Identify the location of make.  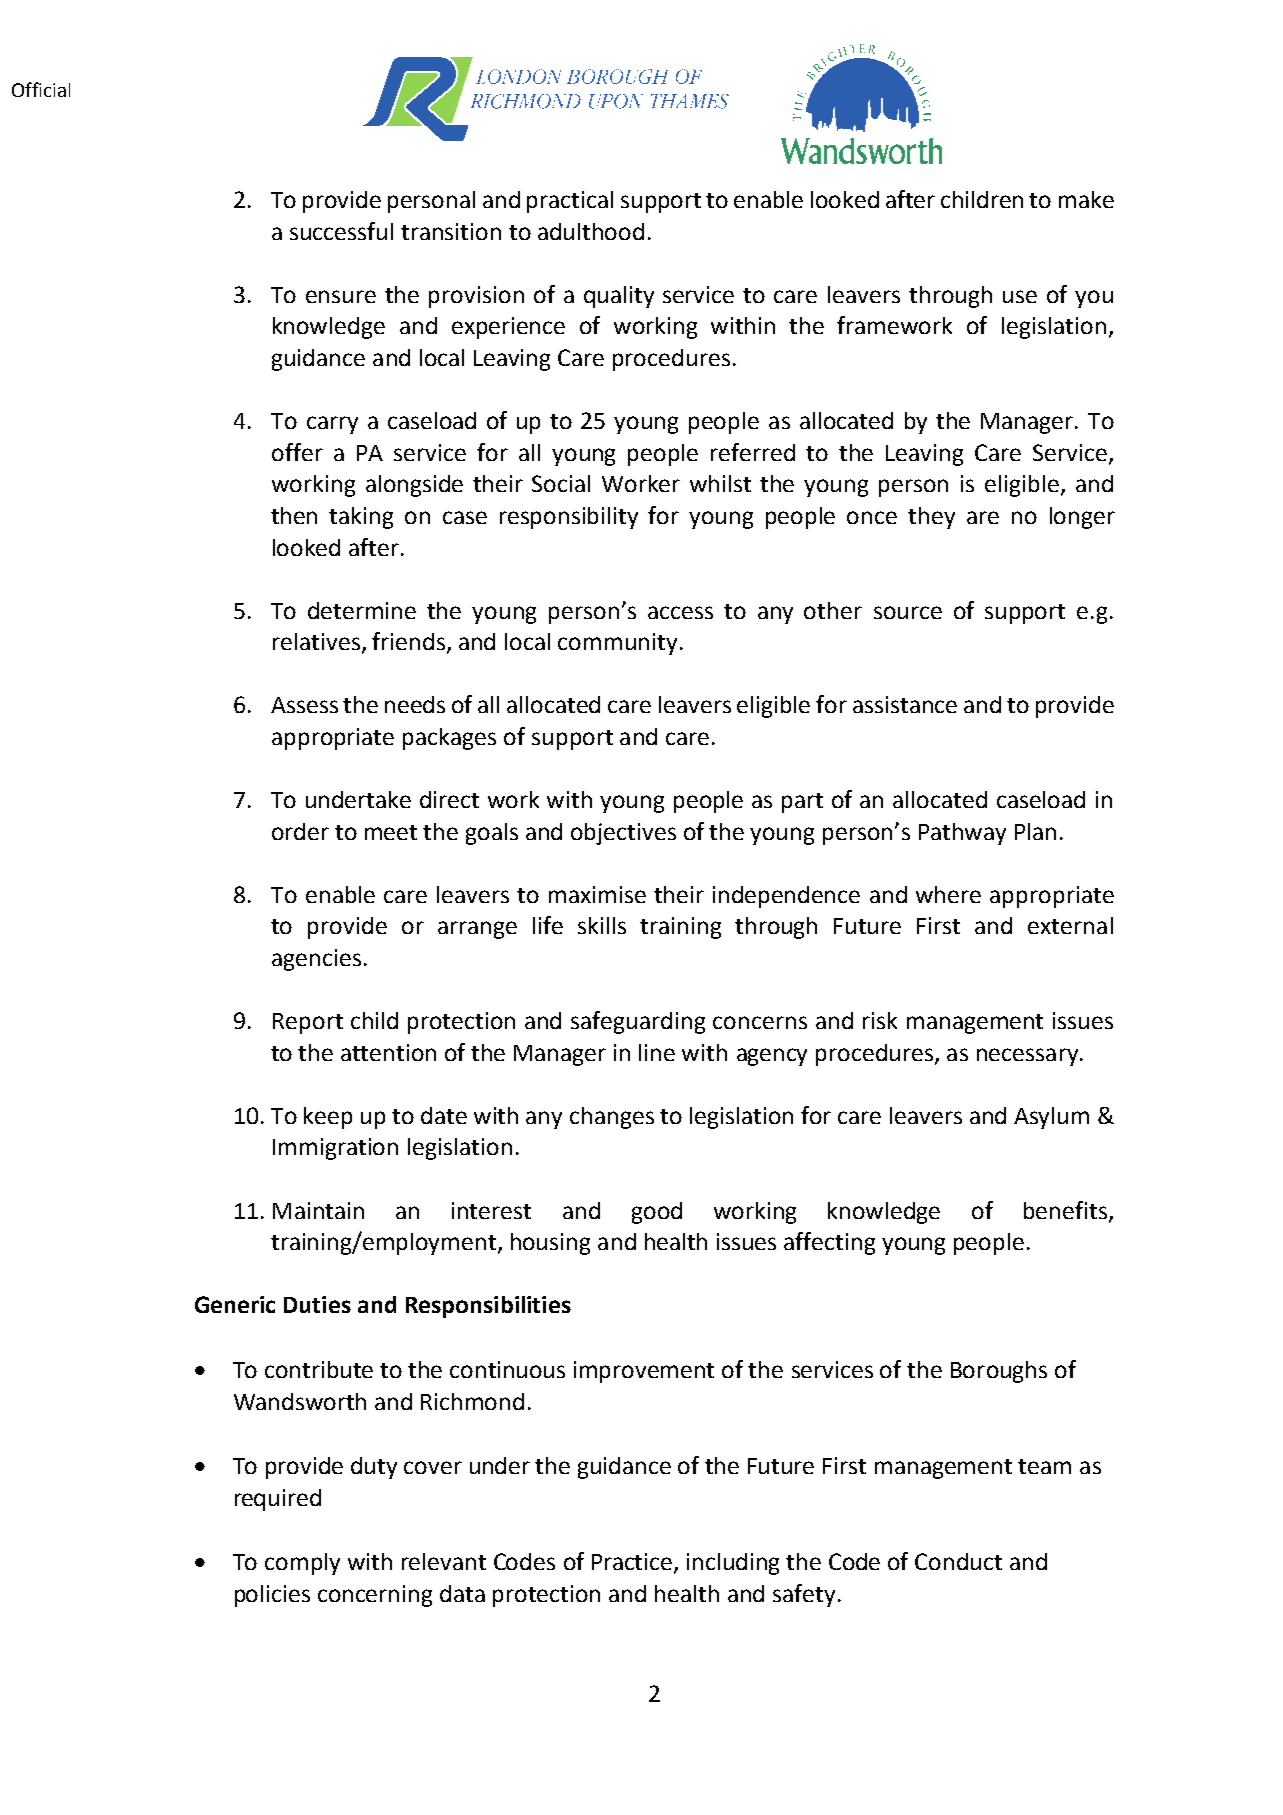
(1086, 199).
